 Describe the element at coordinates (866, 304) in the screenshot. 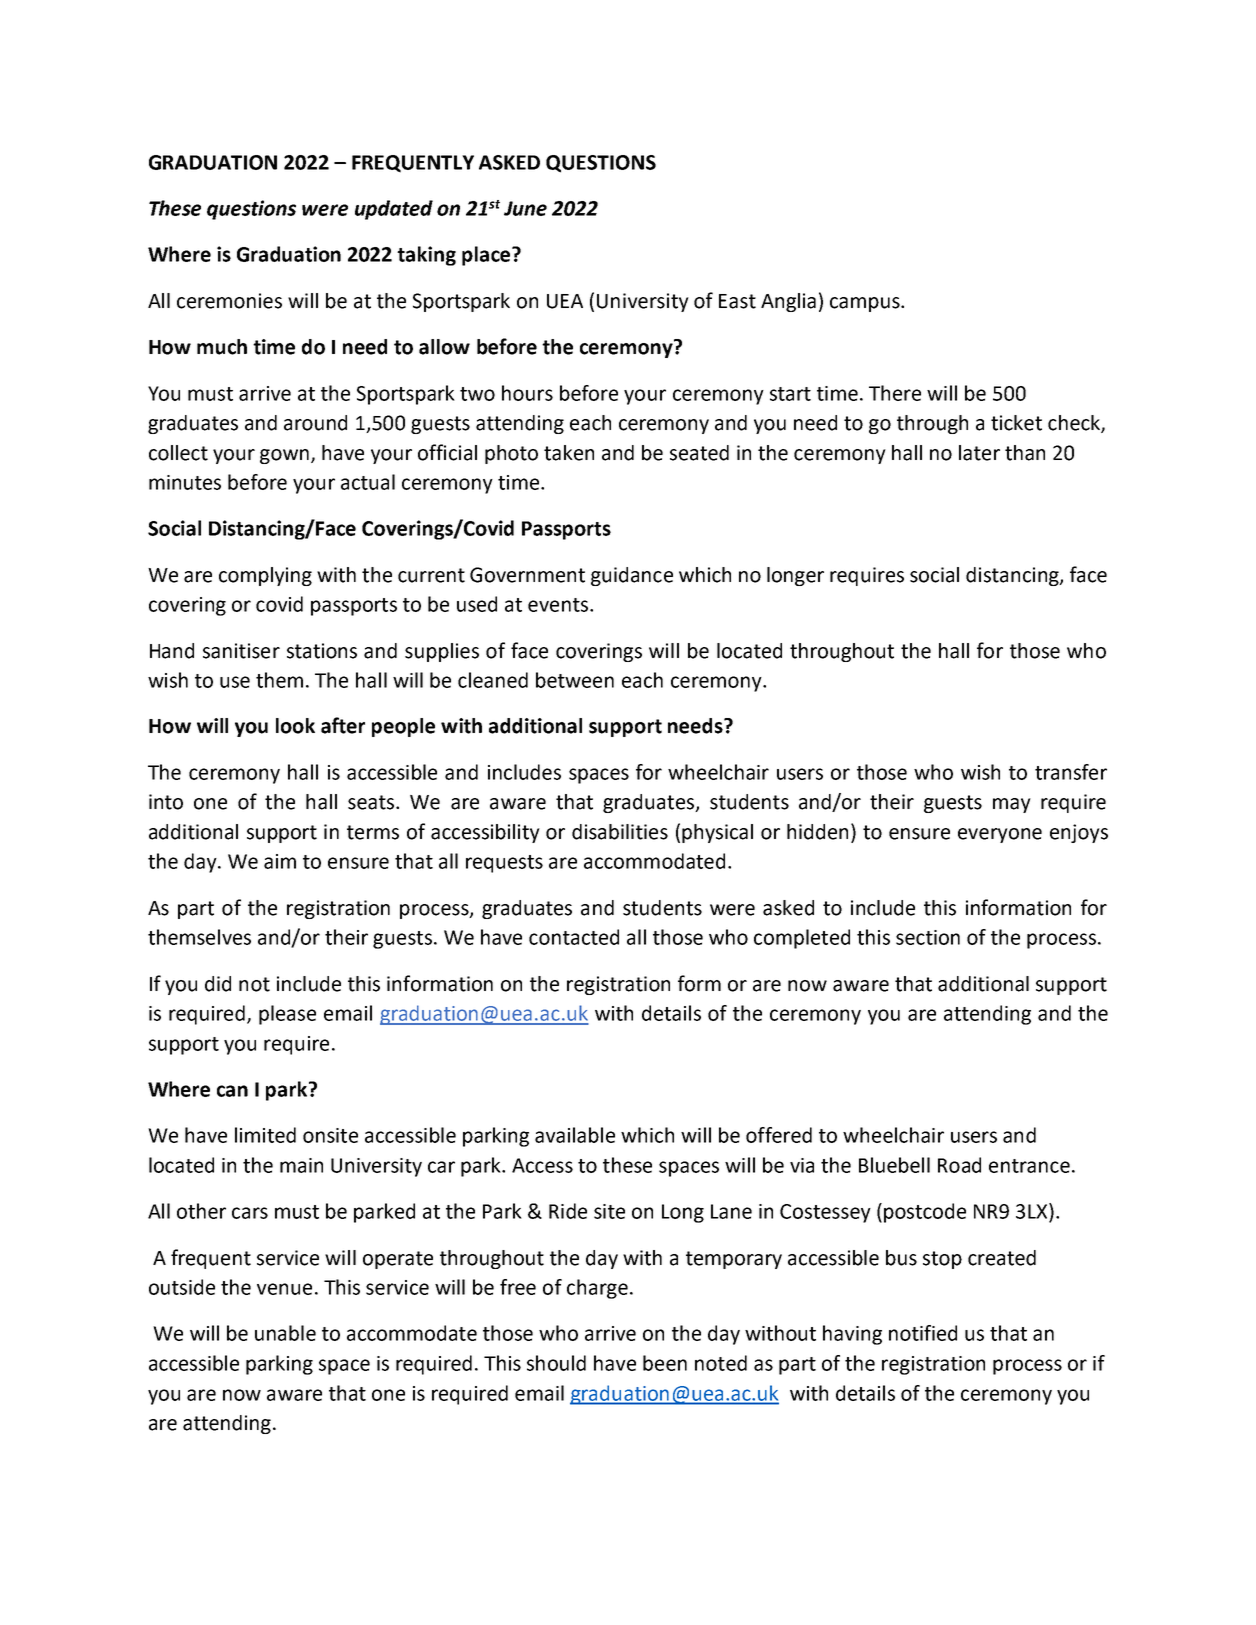

I see `campus` at that location.
